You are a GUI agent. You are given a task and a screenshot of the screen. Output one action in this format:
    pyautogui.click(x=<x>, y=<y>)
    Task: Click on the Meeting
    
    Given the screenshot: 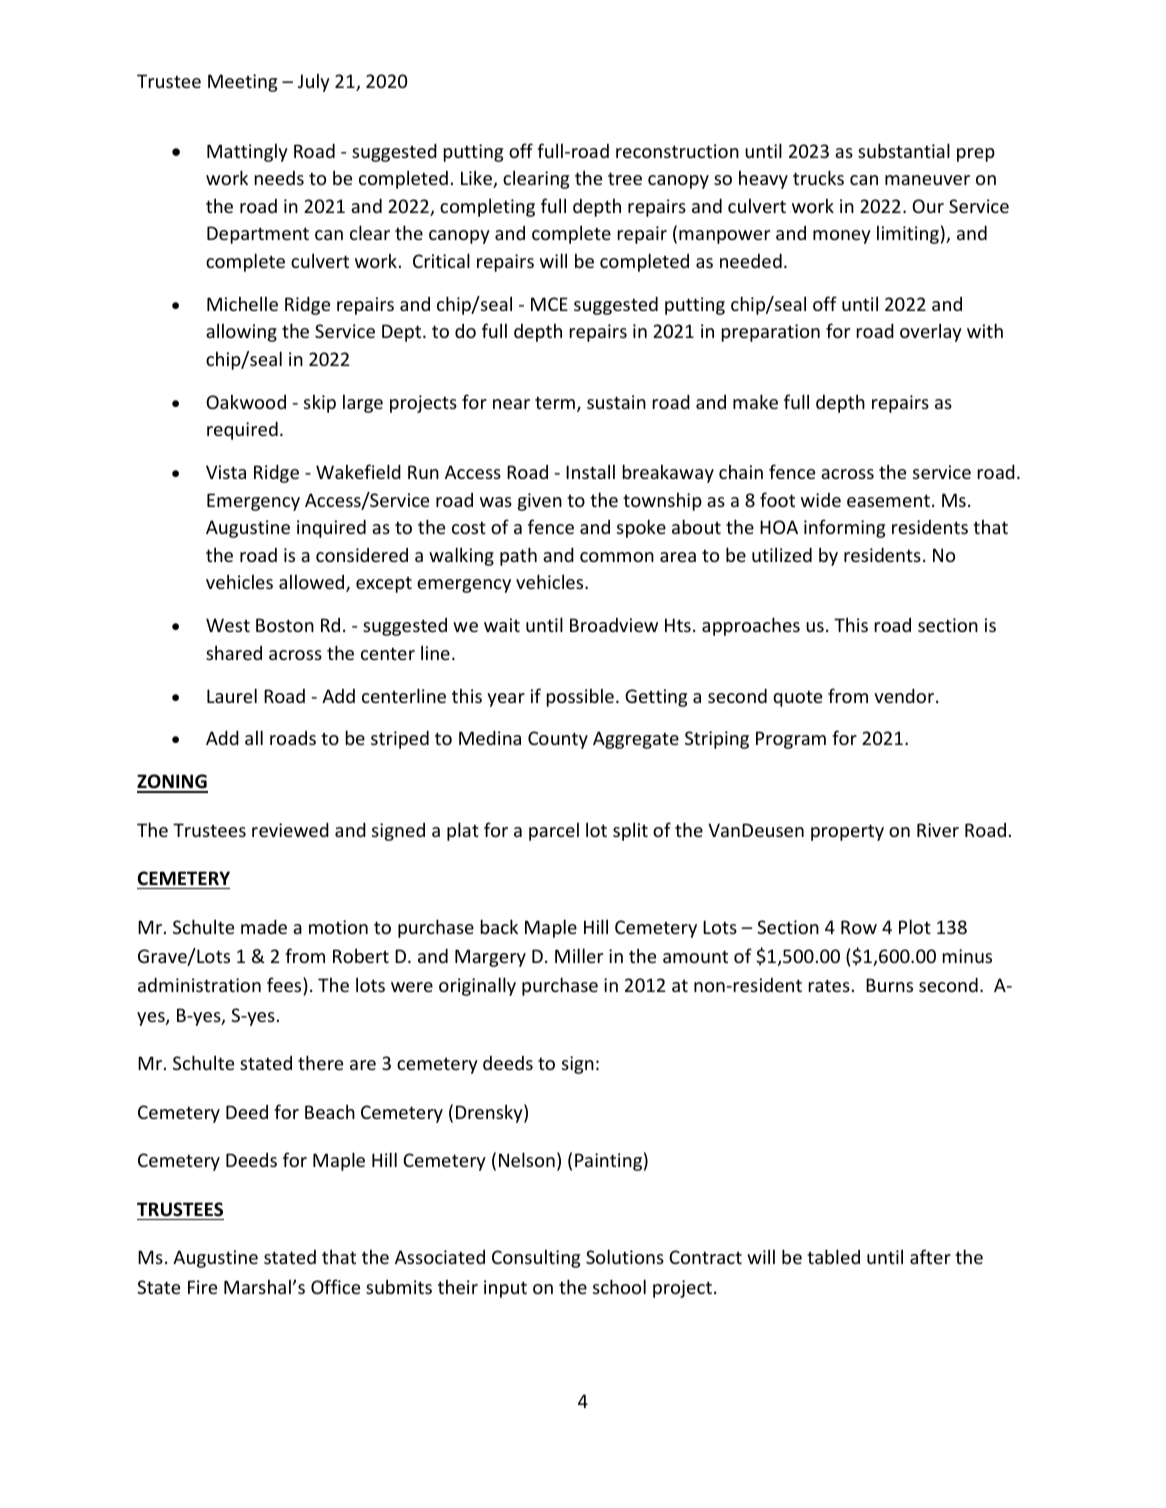 What is the action you would take?
    pyautogui.click(x=242, y=83)
